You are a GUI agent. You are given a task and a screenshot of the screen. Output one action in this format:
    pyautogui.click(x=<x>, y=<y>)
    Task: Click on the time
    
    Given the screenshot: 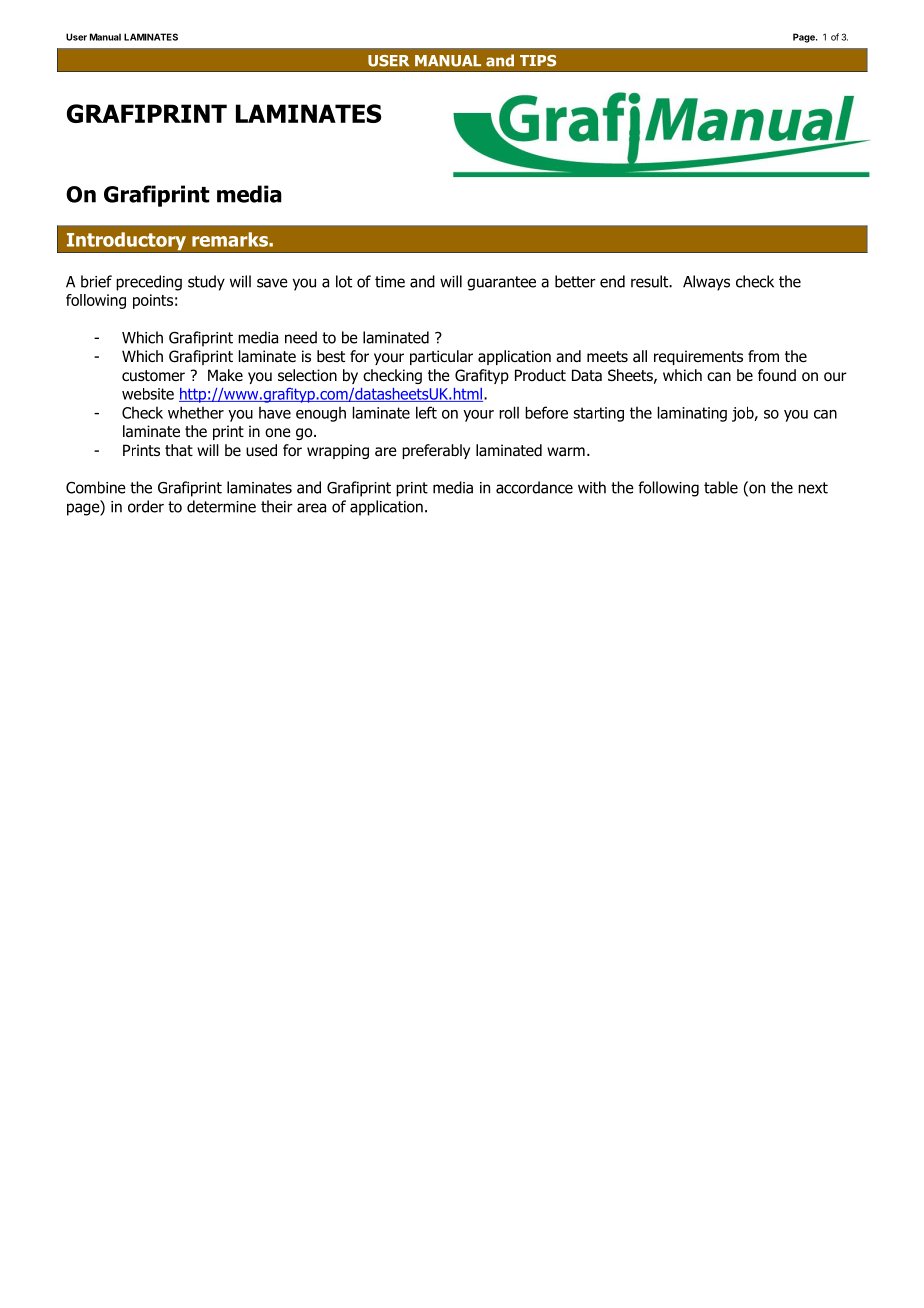 What is the action you would take?
    pyautogui.click(x=390, y=282)
